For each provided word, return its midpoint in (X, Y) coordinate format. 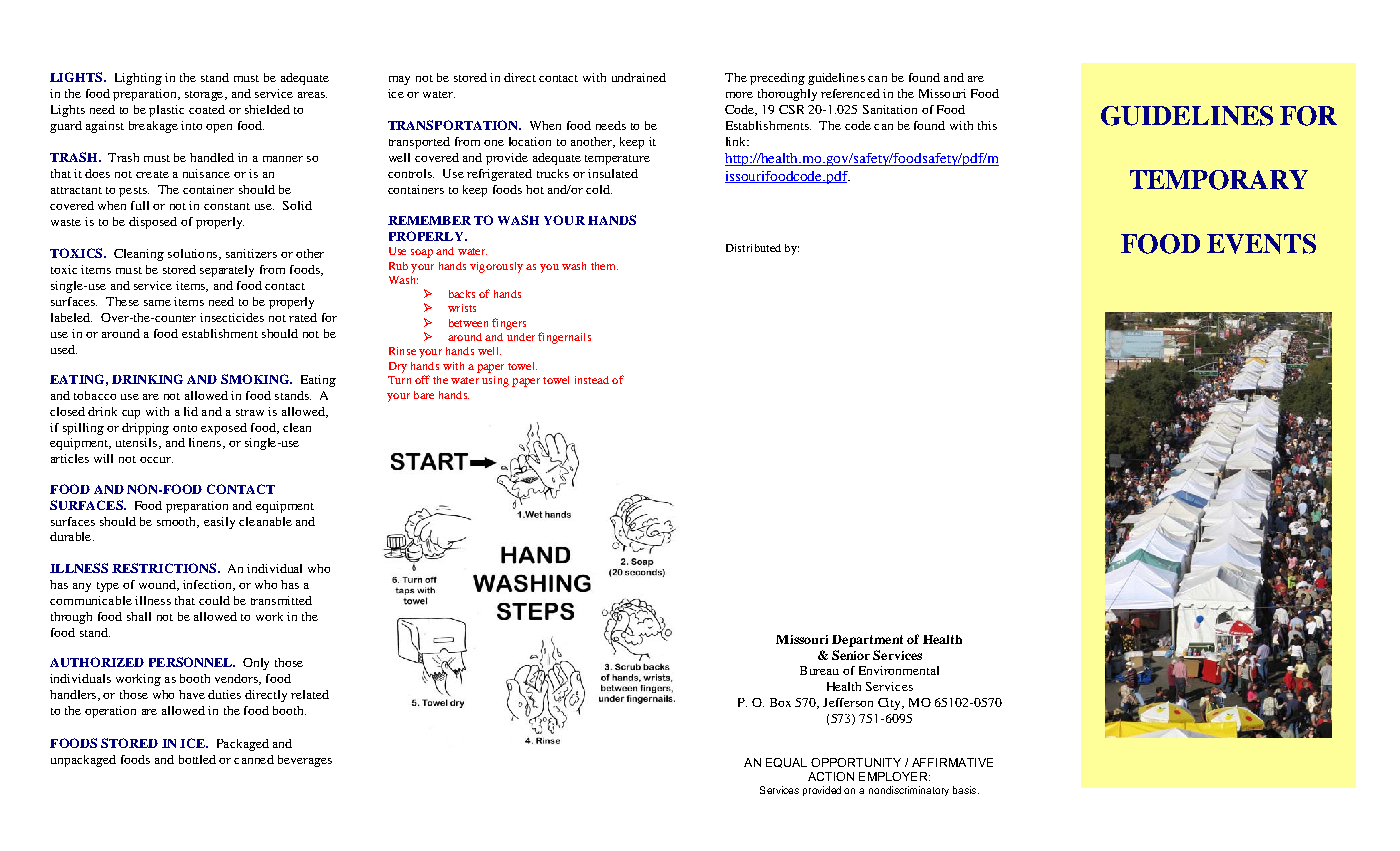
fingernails (564, 338)
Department (867, 641)
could (214, 600)
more (739, 95)
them (604, 266)
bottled (197, 759)
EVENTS (1261, 244)
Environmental (899, 670)
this (987, 125)
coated (207, 109)
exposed (224, 429)
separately (227, 271)
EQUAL (786, 763)
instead (592, 380)
